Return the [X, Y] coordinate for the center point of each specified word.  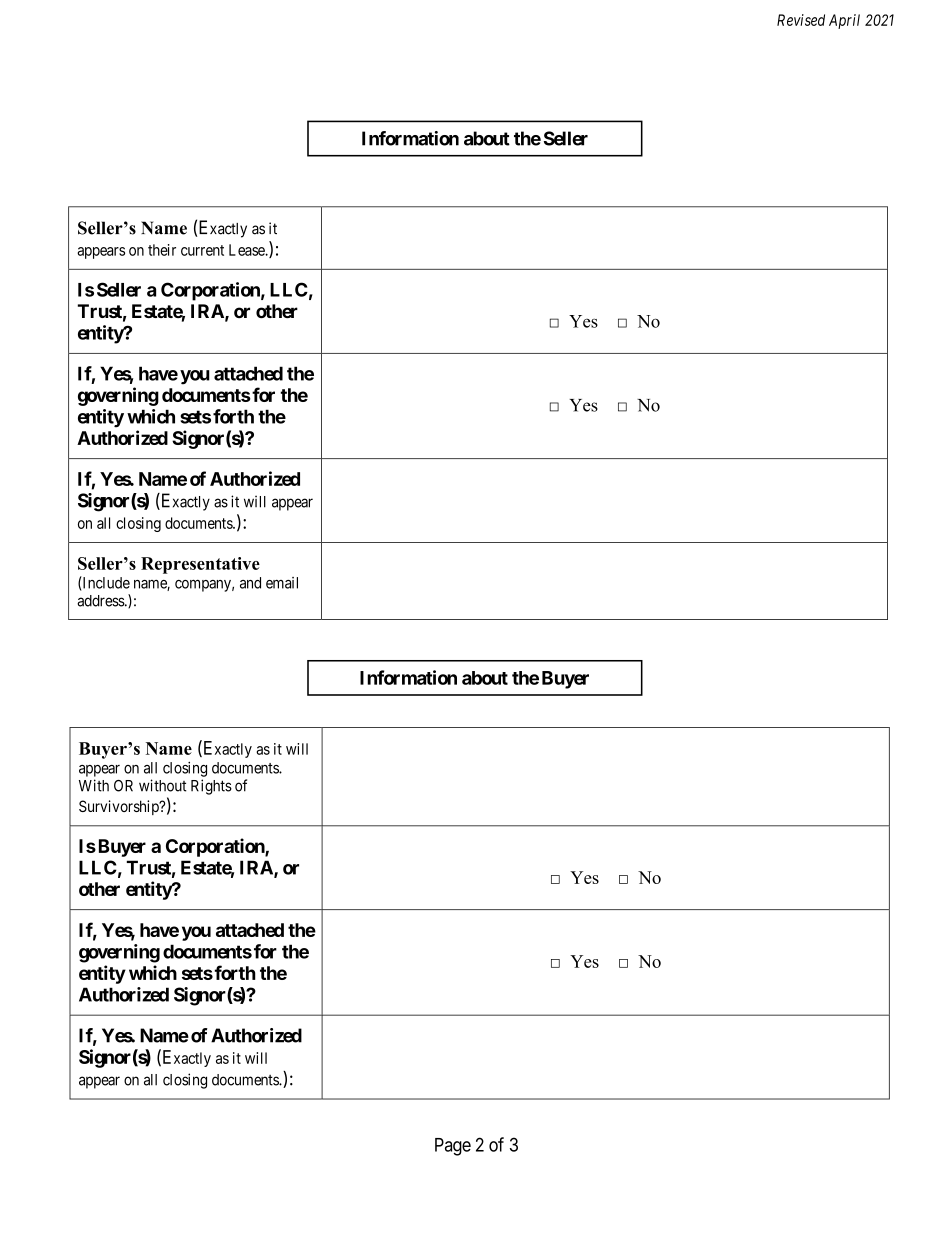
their [162, 250]
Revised [801, 20]
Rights [211, 787]
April [844, 21]
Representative [200, 565]
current [202, 250]
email [282, 583]
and [250, 583]
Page [453, 1147]
